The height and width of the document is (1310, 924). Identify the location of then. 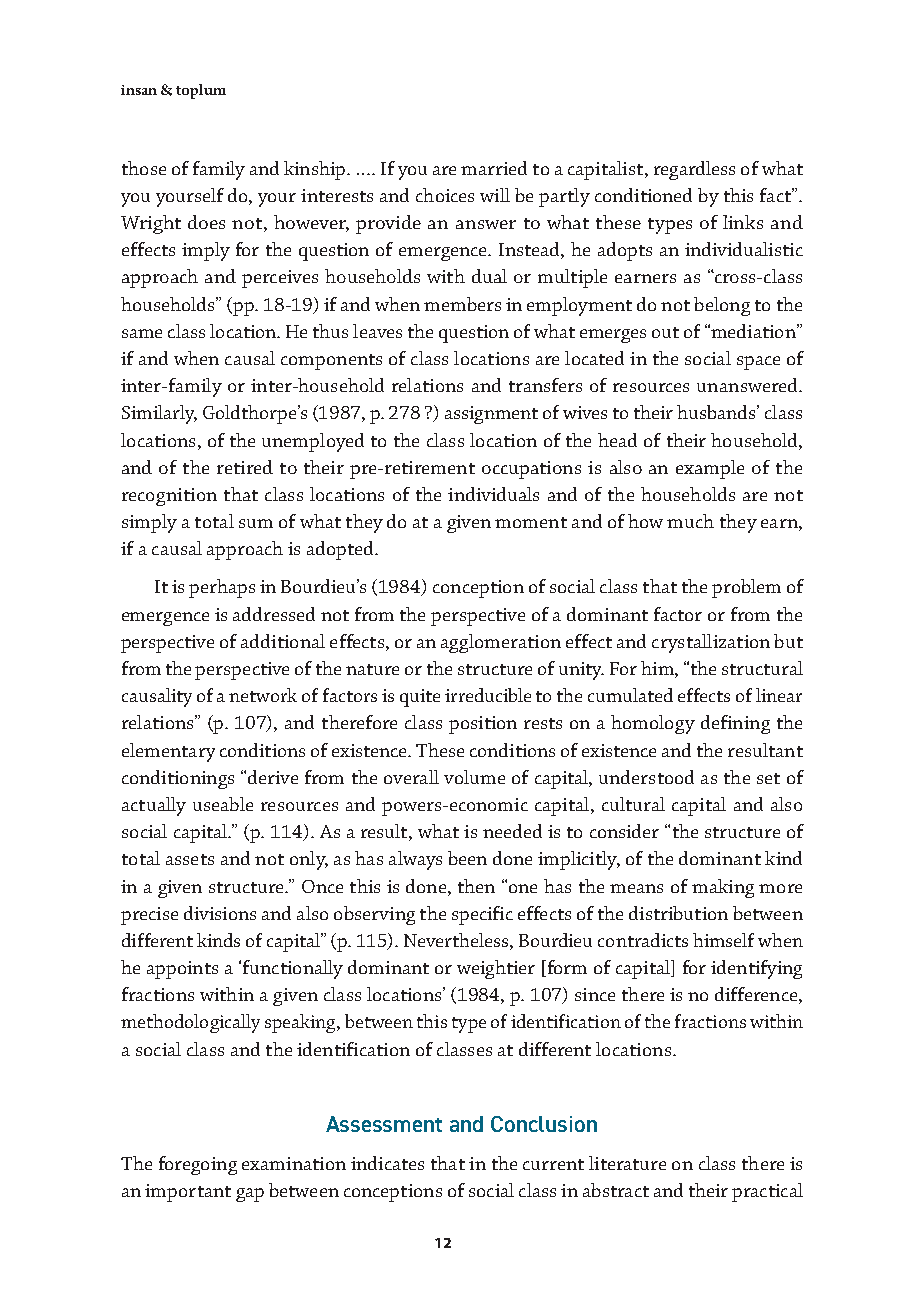
(476, 886).
